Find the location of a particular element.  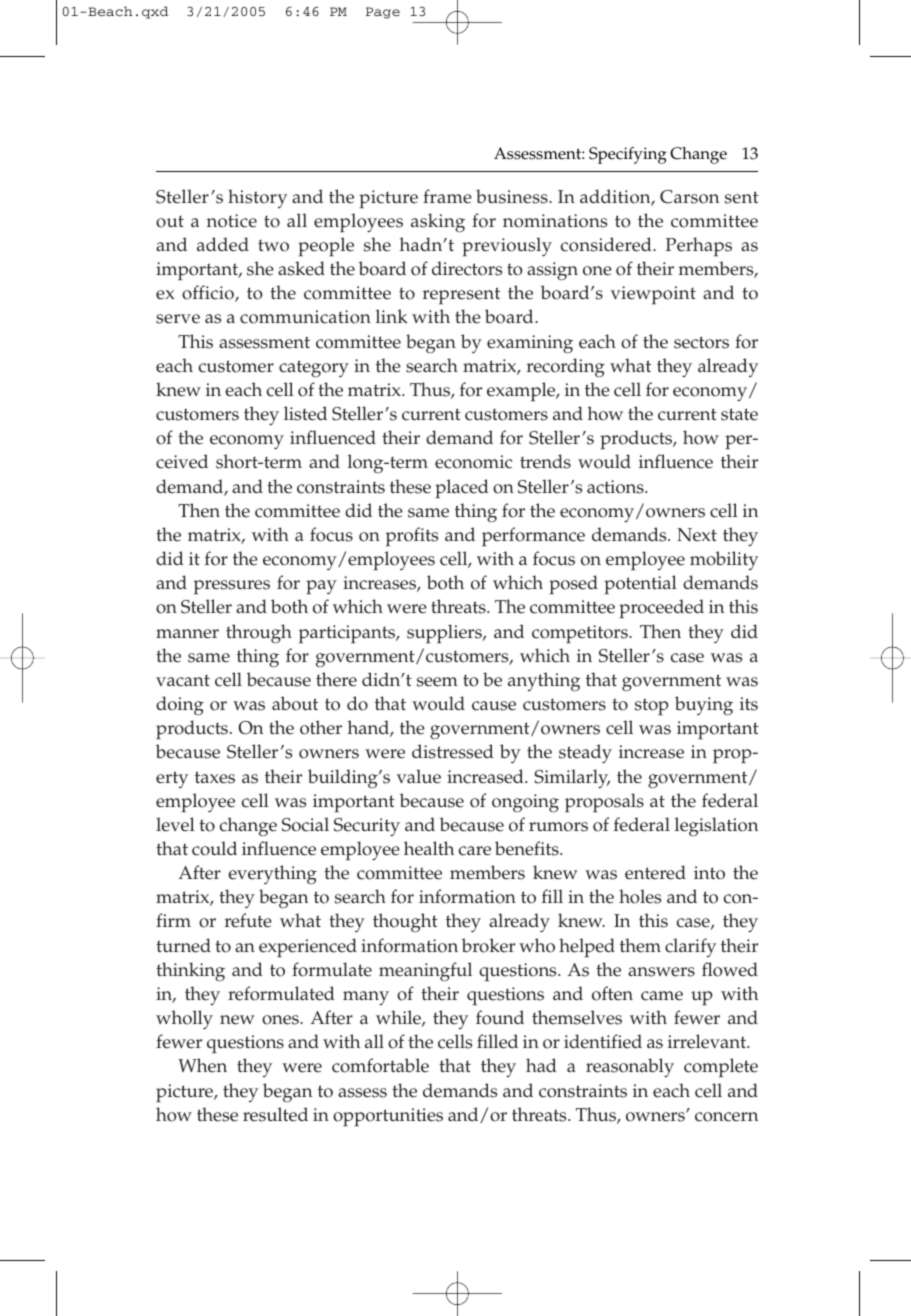

Specifying is located at coordinates (628, 155).
